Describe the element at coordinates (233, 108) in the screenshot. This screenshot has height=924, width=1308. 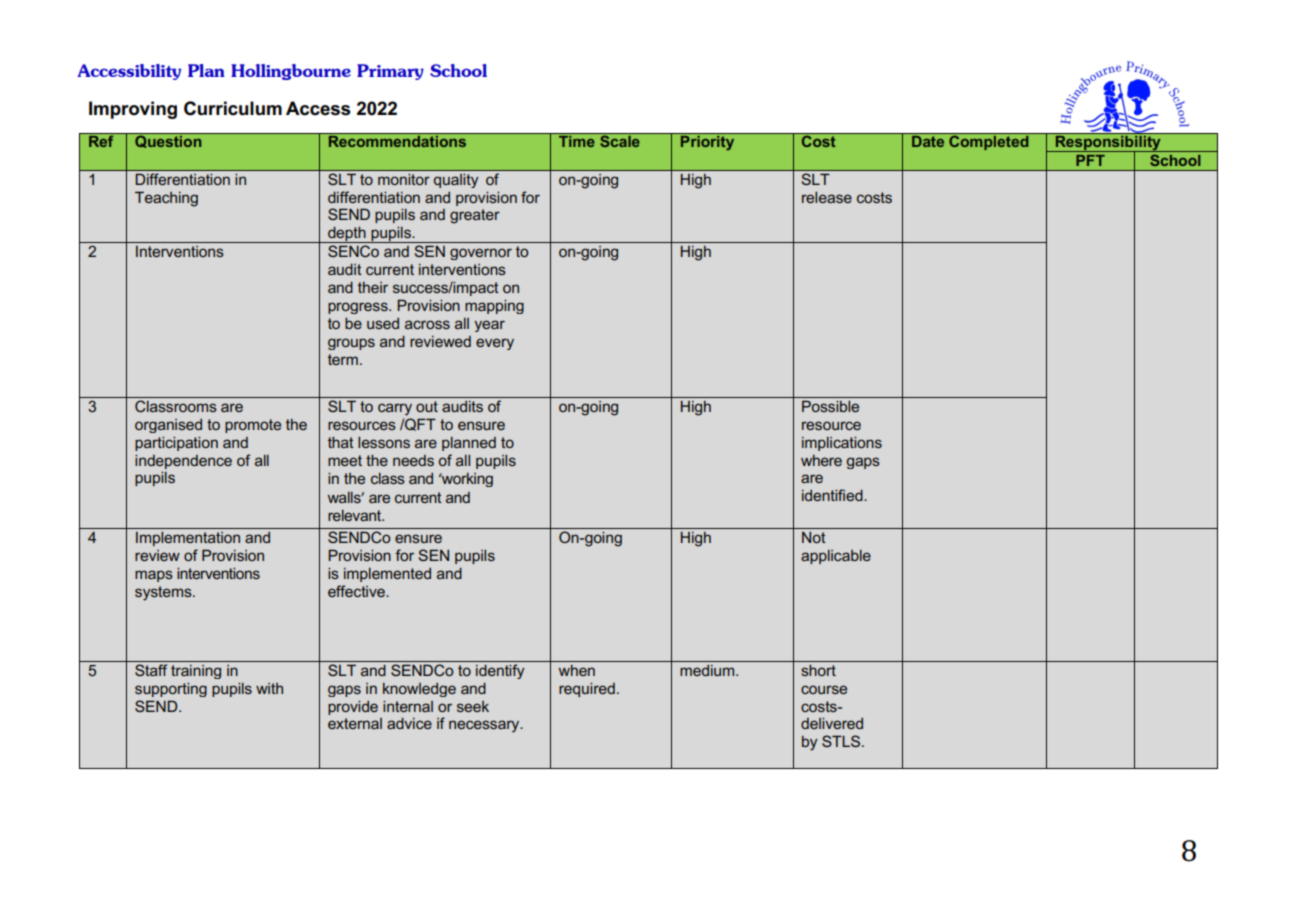
I see `Curriculum` at that location.
